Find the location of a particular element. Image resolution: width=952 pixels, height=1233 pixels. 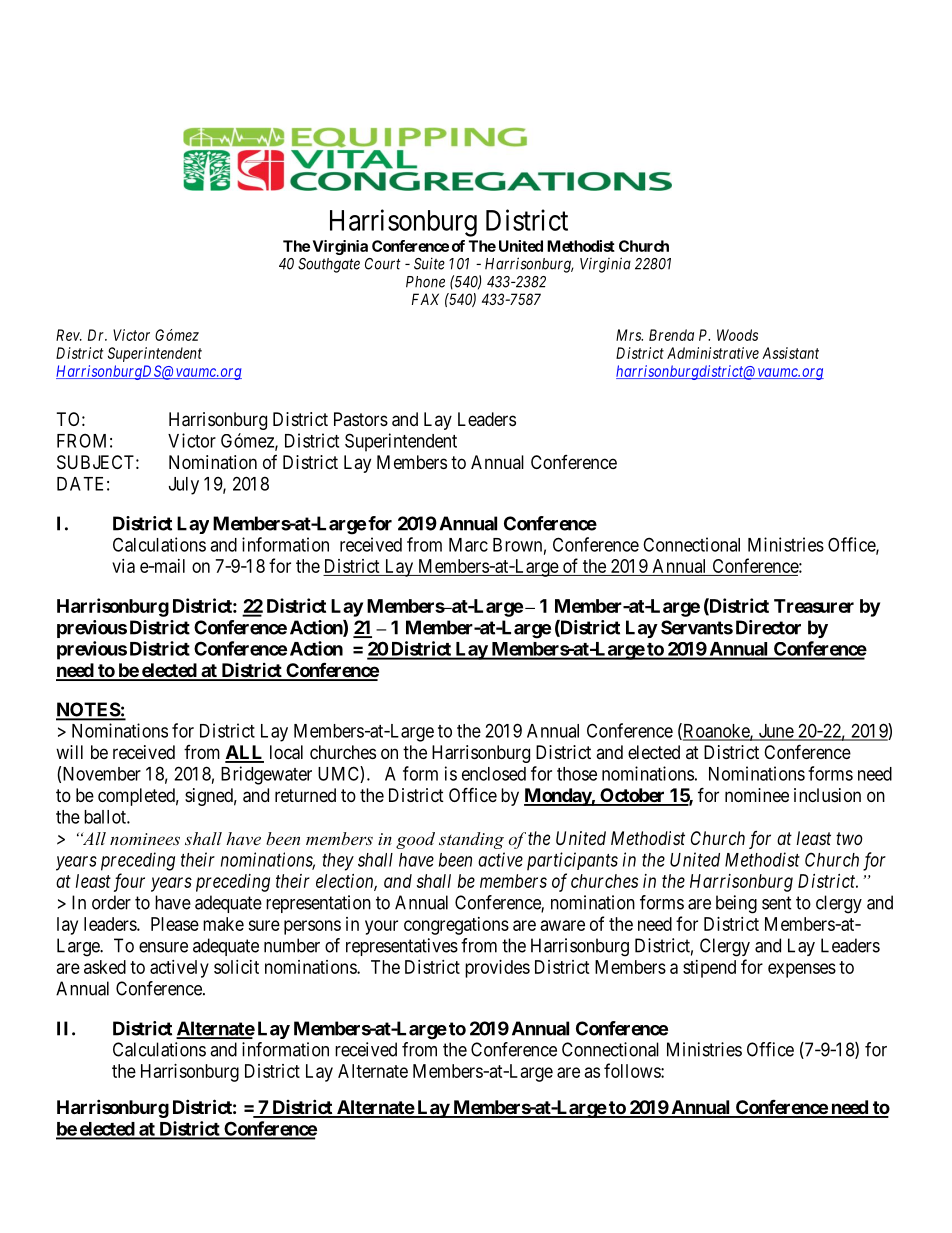

asked is located at coordinates (105, 967).
